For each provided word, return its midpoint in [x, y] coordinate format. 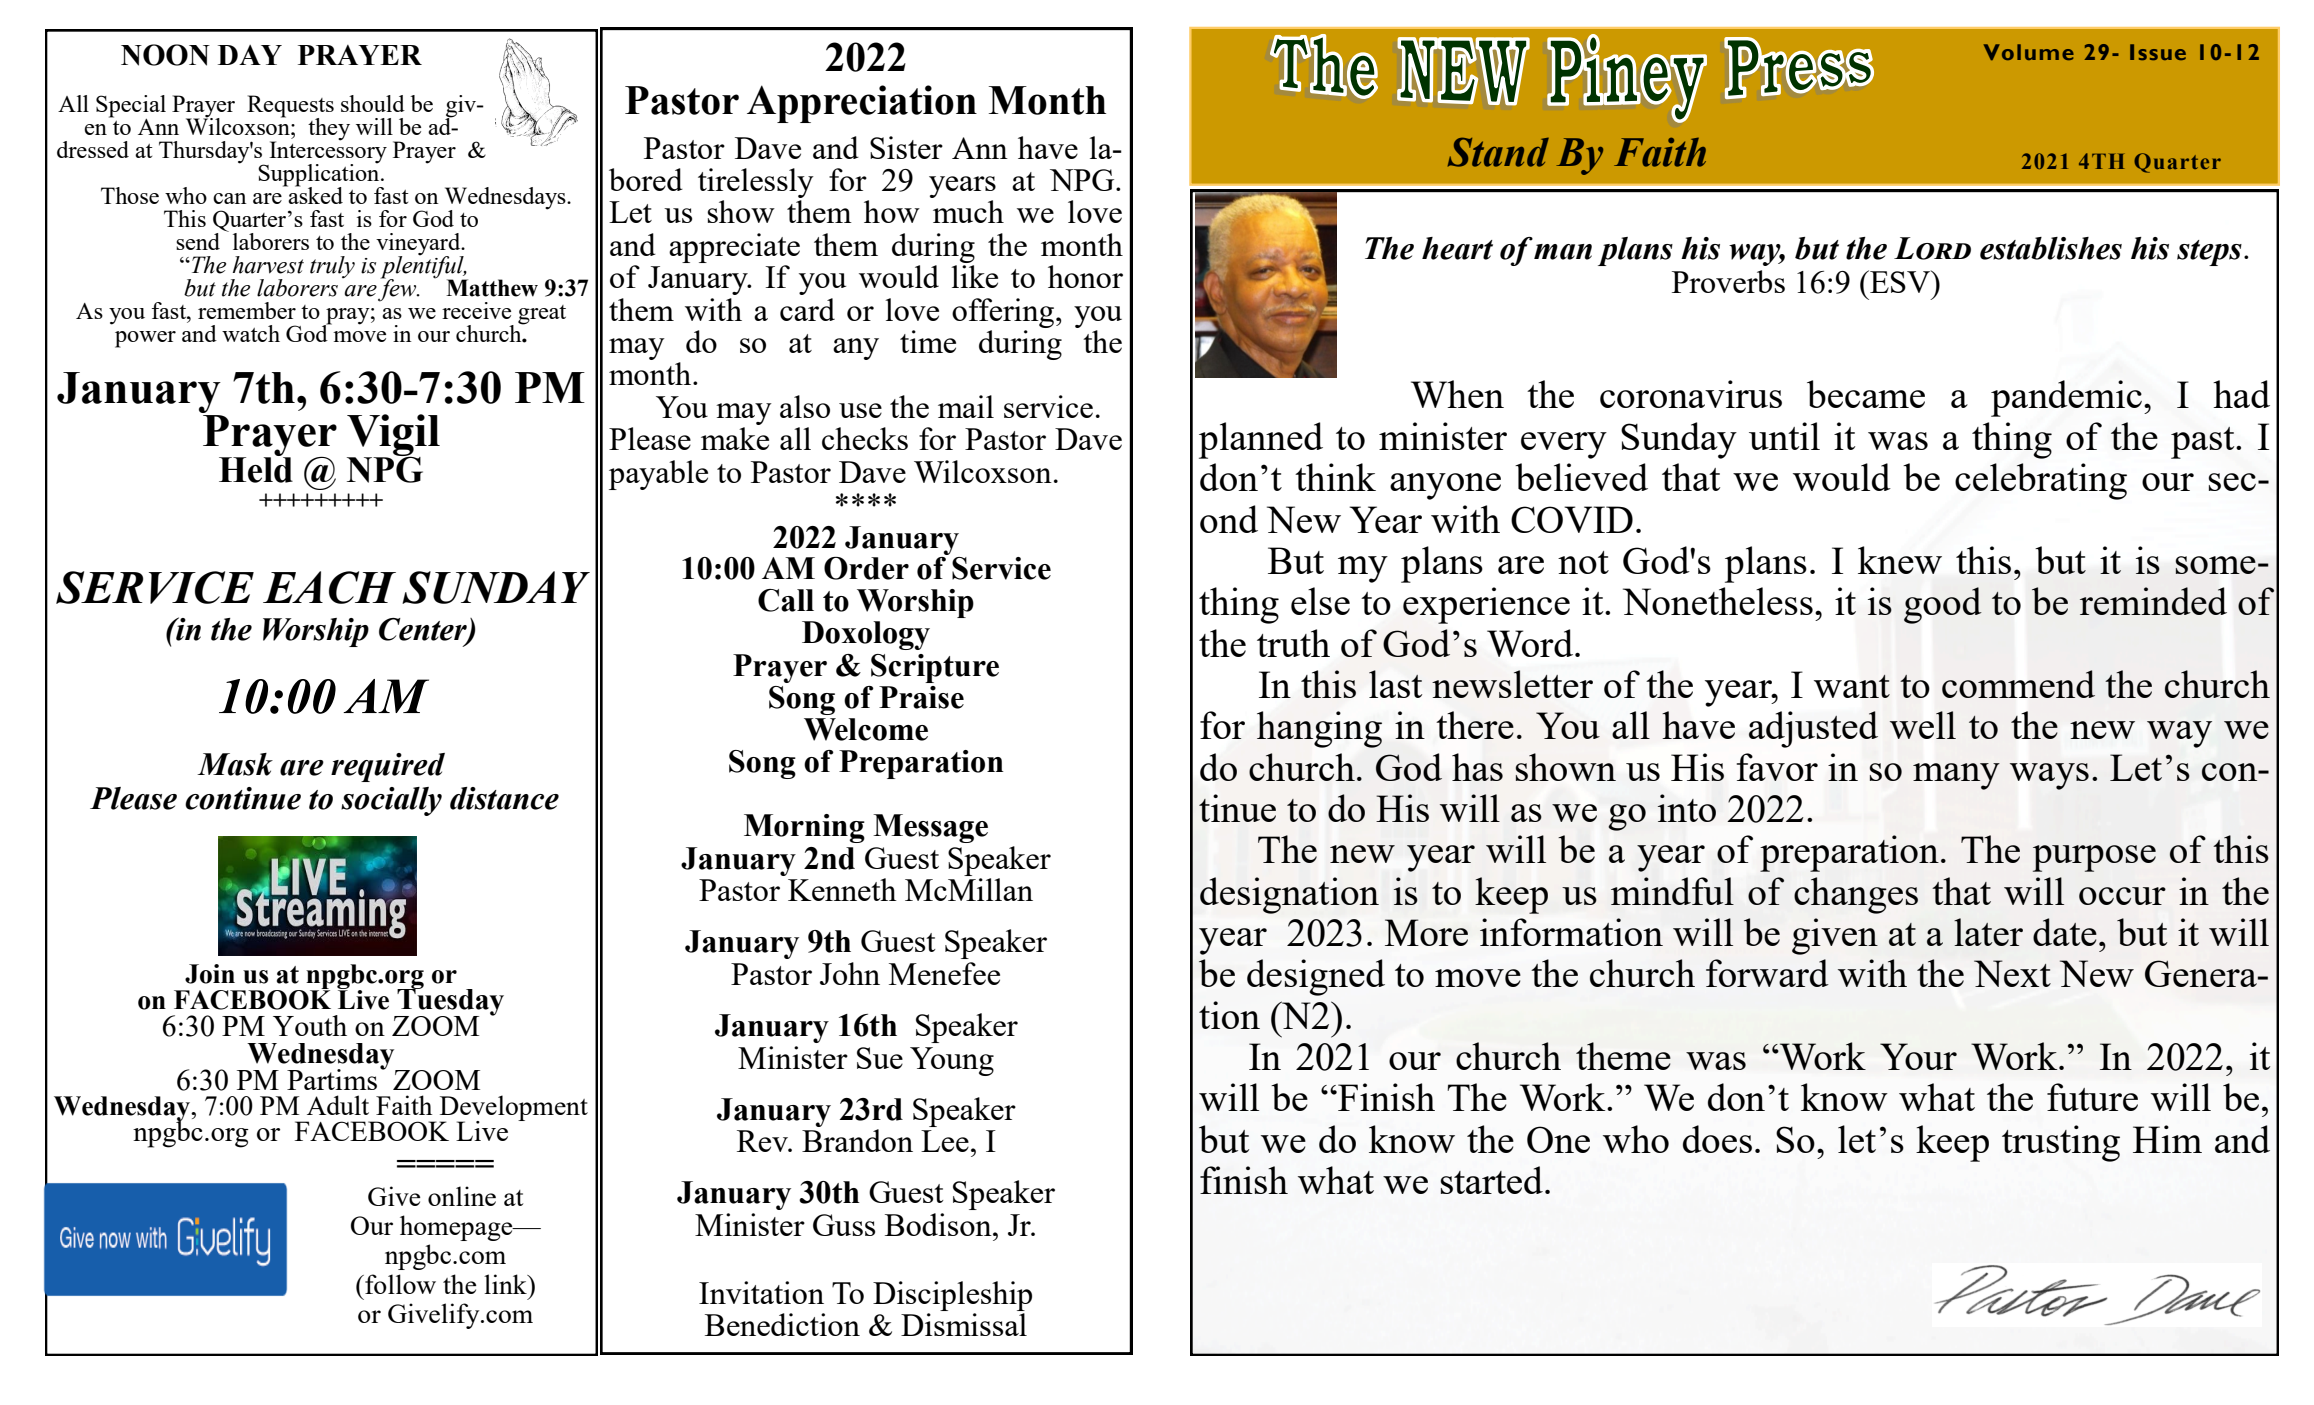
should [373, 103]
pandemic [2066, 398]
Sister [906, 147]
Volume [2029, 52]
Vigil [393, 436]
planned [1261, 440]
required [388, 767]
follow [399, 1284]
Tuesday [449, 1002]
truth [1293, 643]
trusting [2061, 1143]
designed [1316, 977]
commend [2018, 684]
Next [2012, 973]
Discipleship [952, 1296]
